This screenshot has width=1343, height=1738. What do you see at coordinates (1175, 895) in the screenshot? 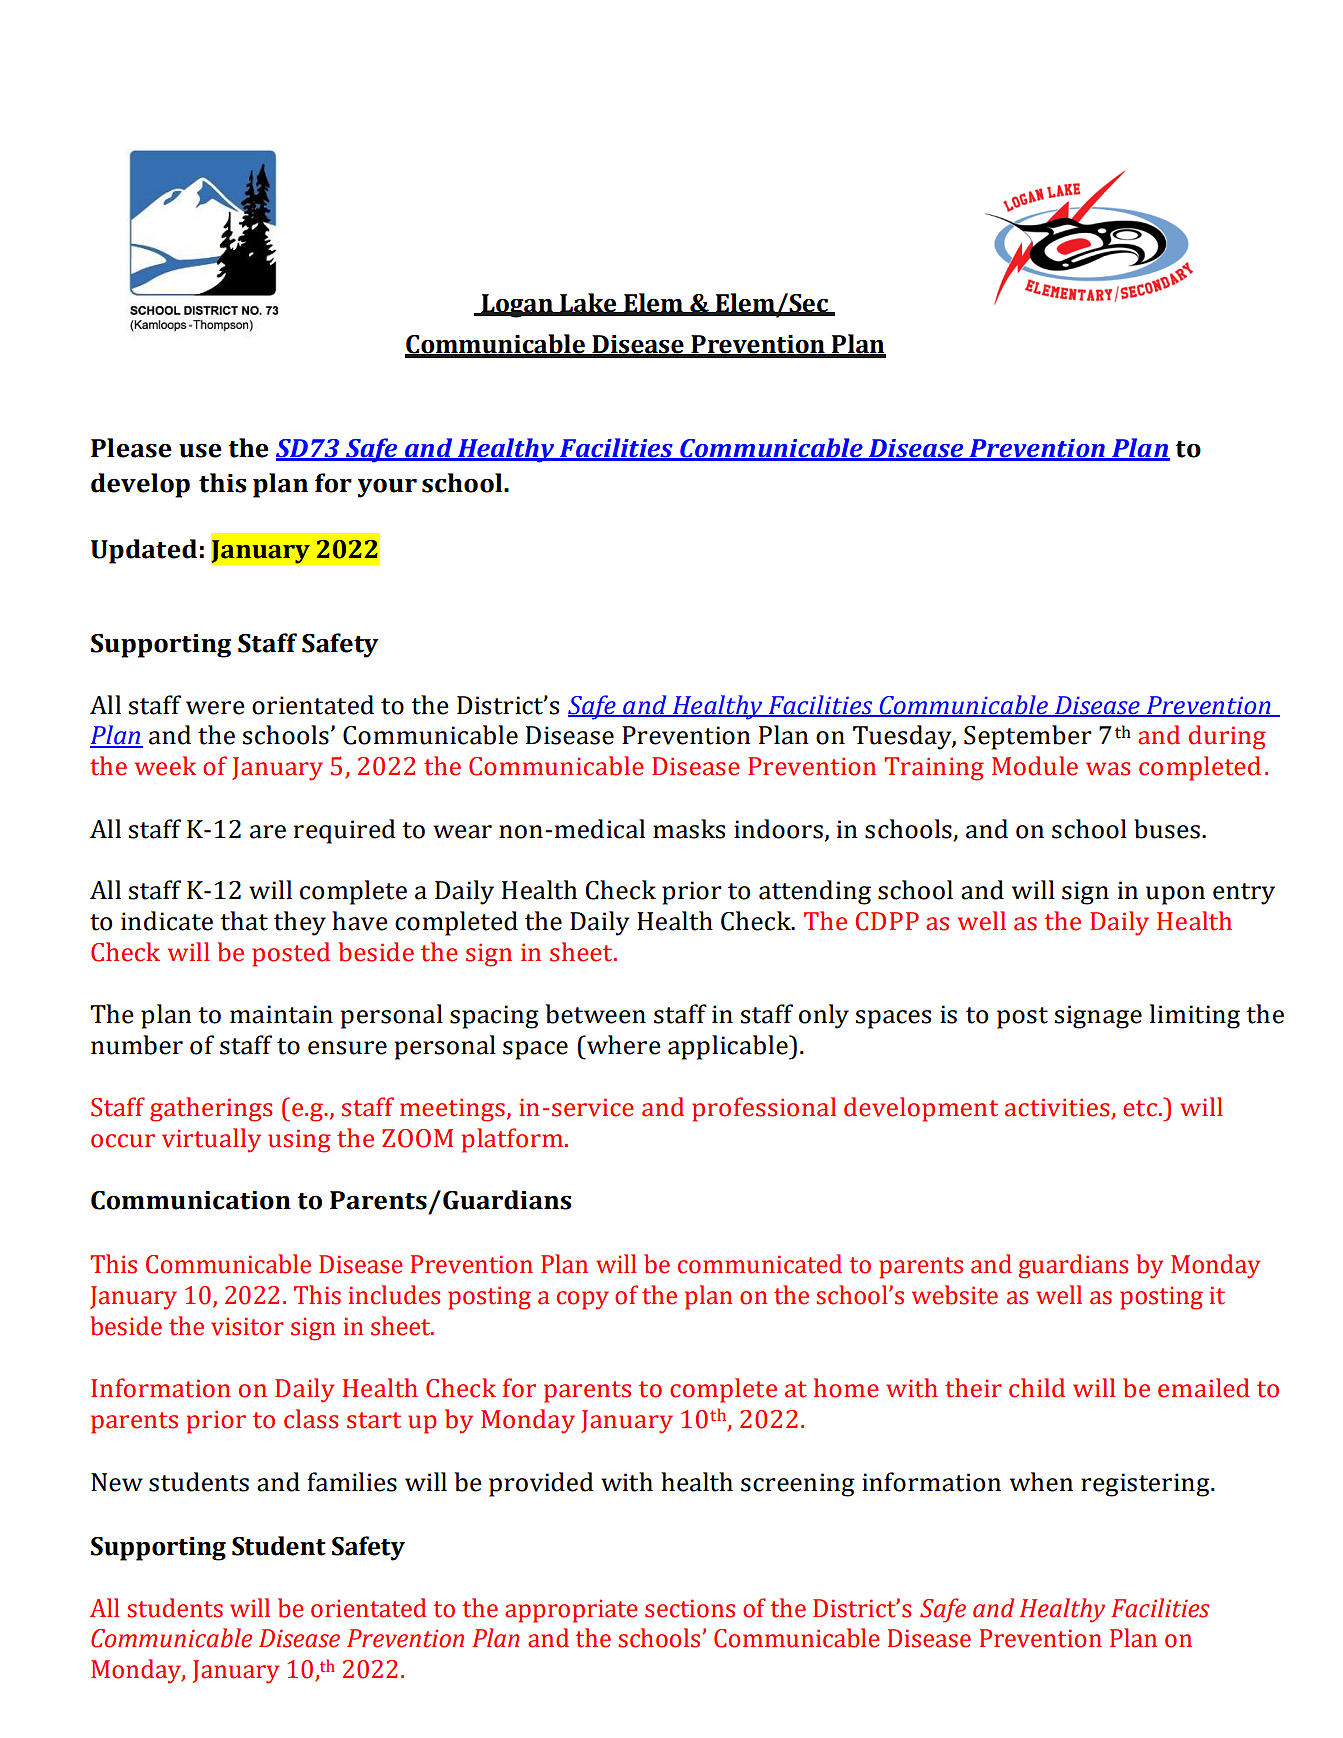
I see `upon` at bounding box center [1175, 895].
